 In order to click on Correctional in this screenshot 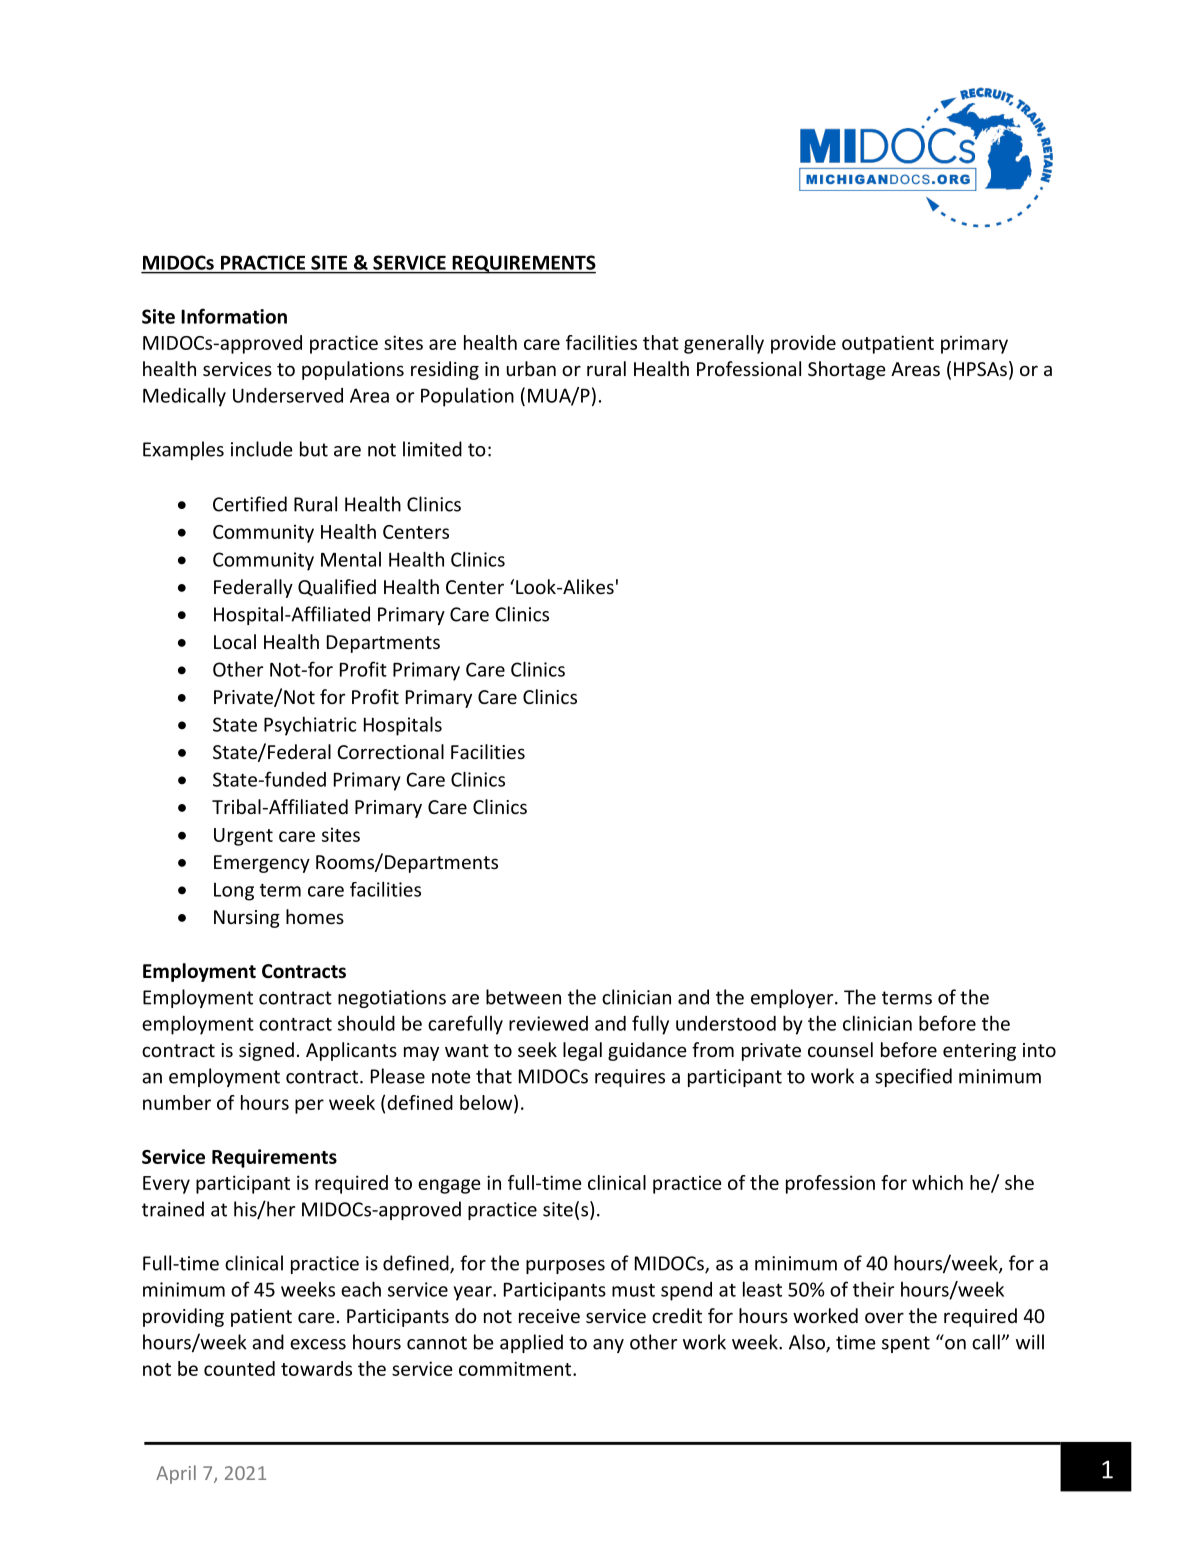, I will do `click(390, 751)`.
